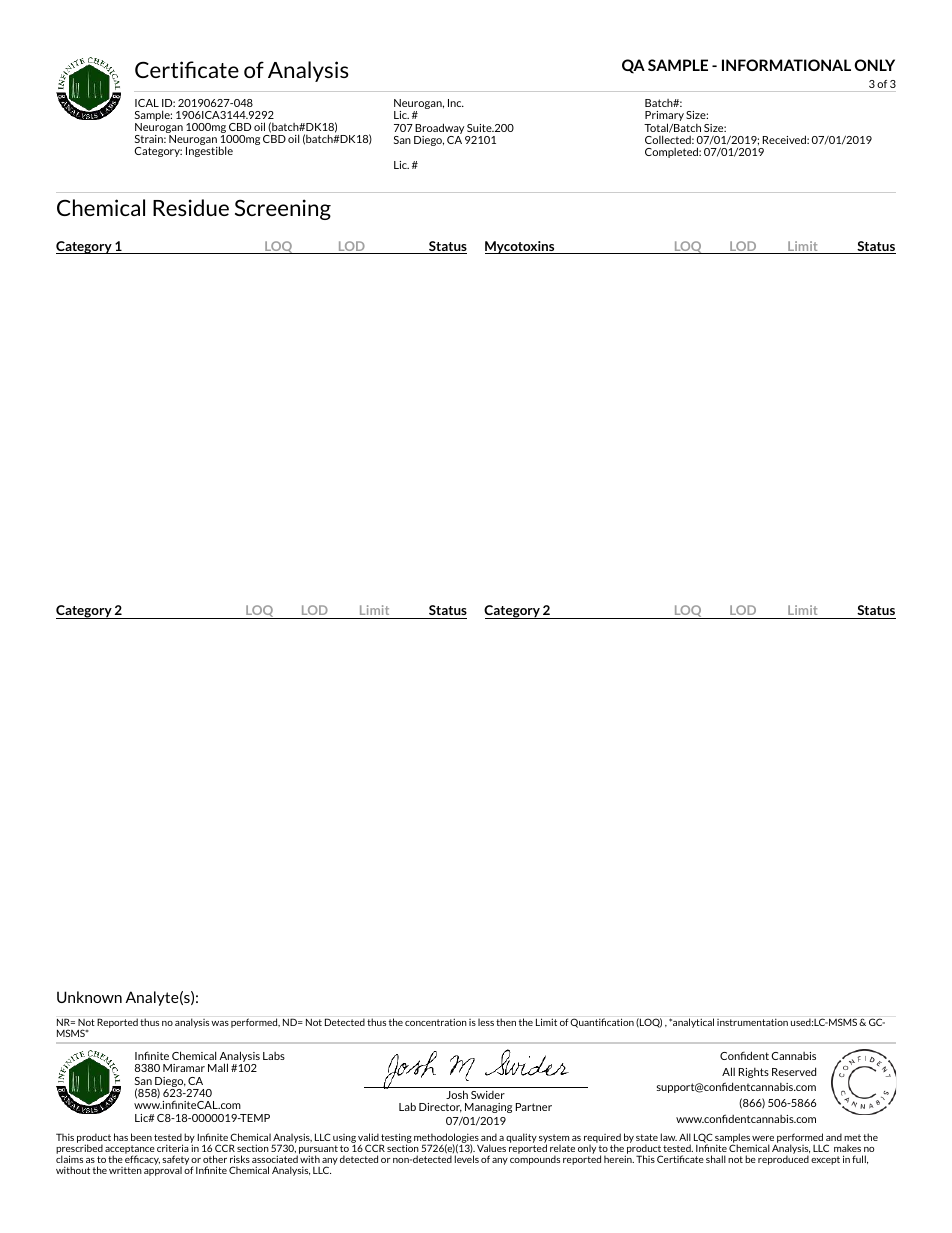 Image resolution: width=952 pixels, height=1233 pixels. I want to click on Rights, so click(754, 1073).
